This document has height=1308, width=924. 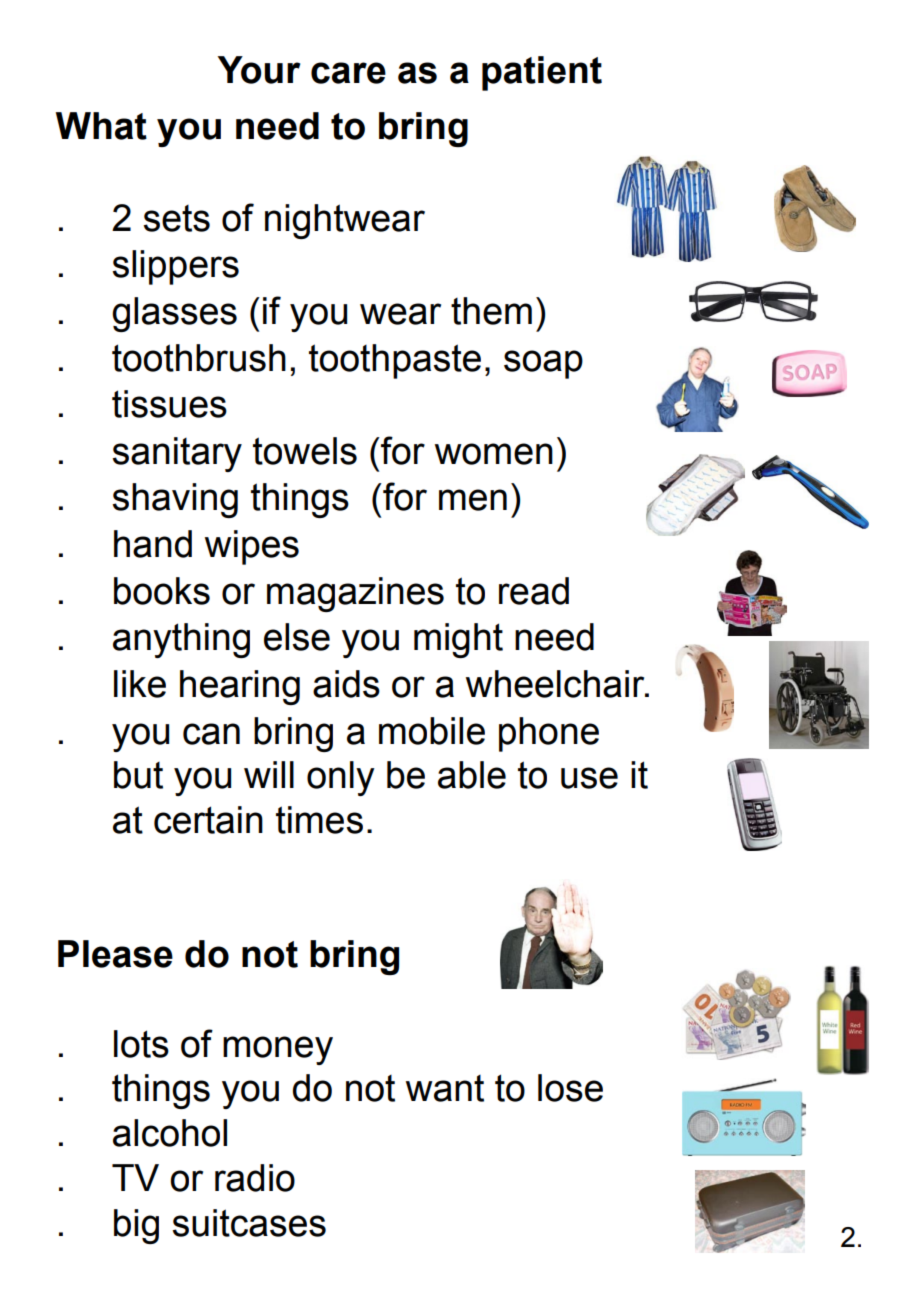 What do you see at coordinates (348, 73) in the document?
I see `care` at bounding box center [348, 73].
